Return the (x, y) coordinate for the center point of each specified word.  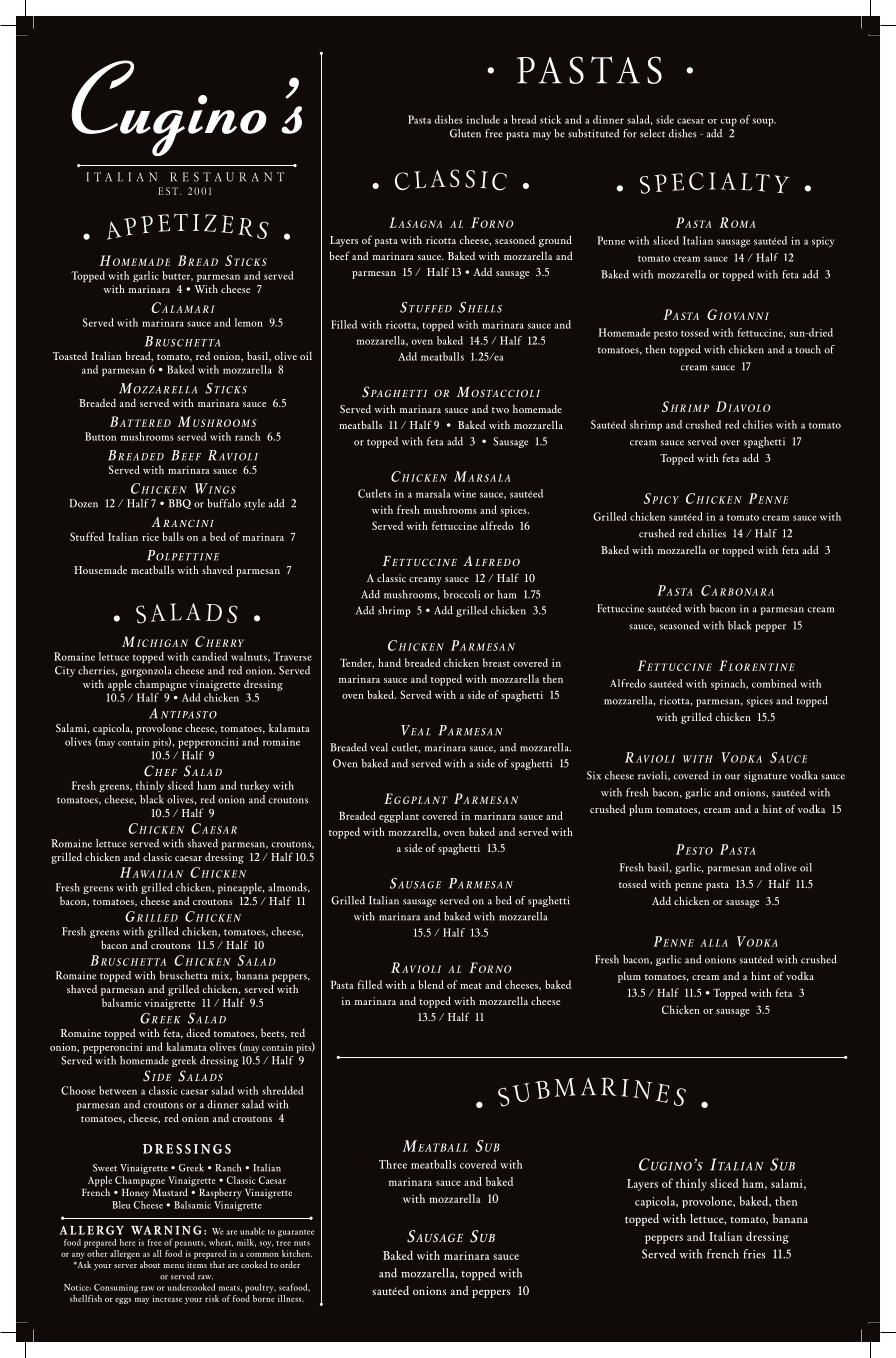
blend (431, 984)
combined (774, 683)
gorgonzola (146, 671)
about (150, 1264)
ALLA (714, 943)
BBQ (180, 504)
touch (808, 349)
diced (198, 1032)
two (500, 410)
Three (393, 1164)
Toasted (70, 356)
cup (728, 122)
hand (389, 662)
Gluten (465, 133)
